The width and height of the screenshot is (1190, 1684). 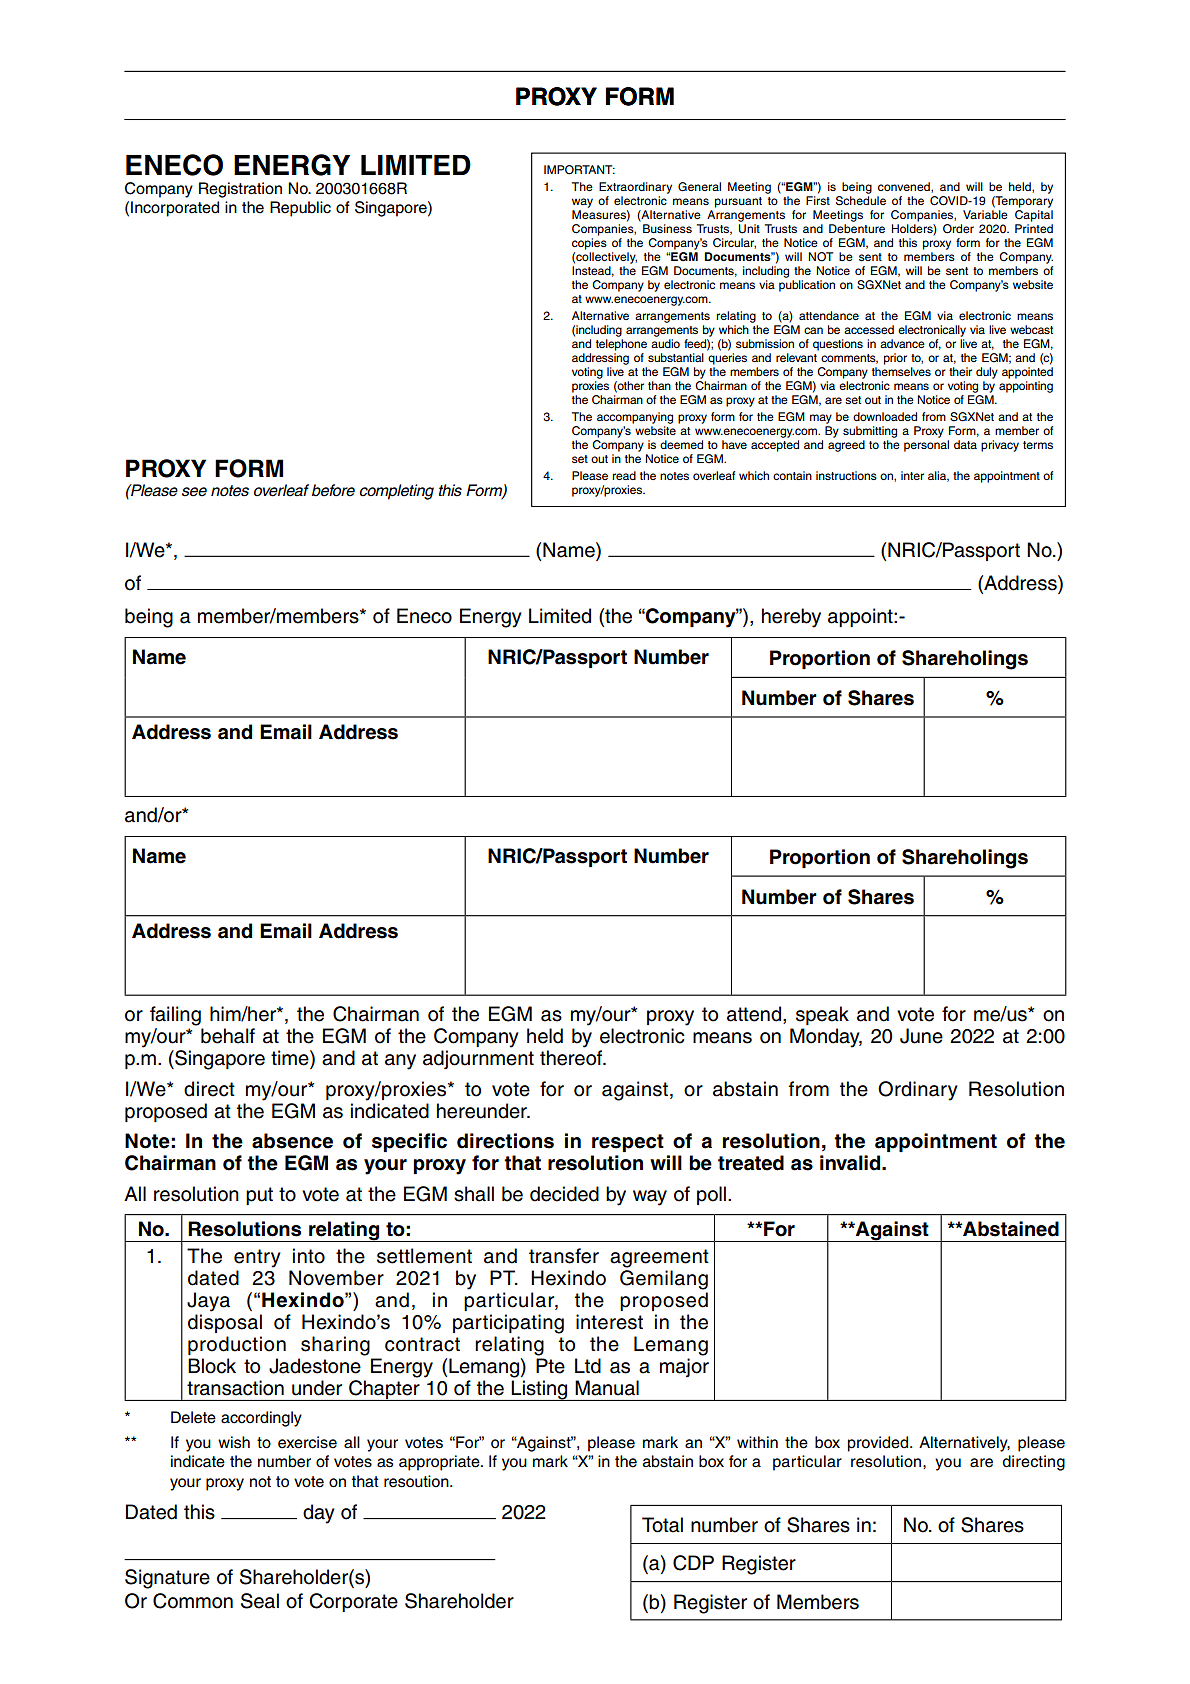 What do you see at coordinates (292, 1141) in the screenshot?
I see `absence` at bounding box center [292, 1141].
